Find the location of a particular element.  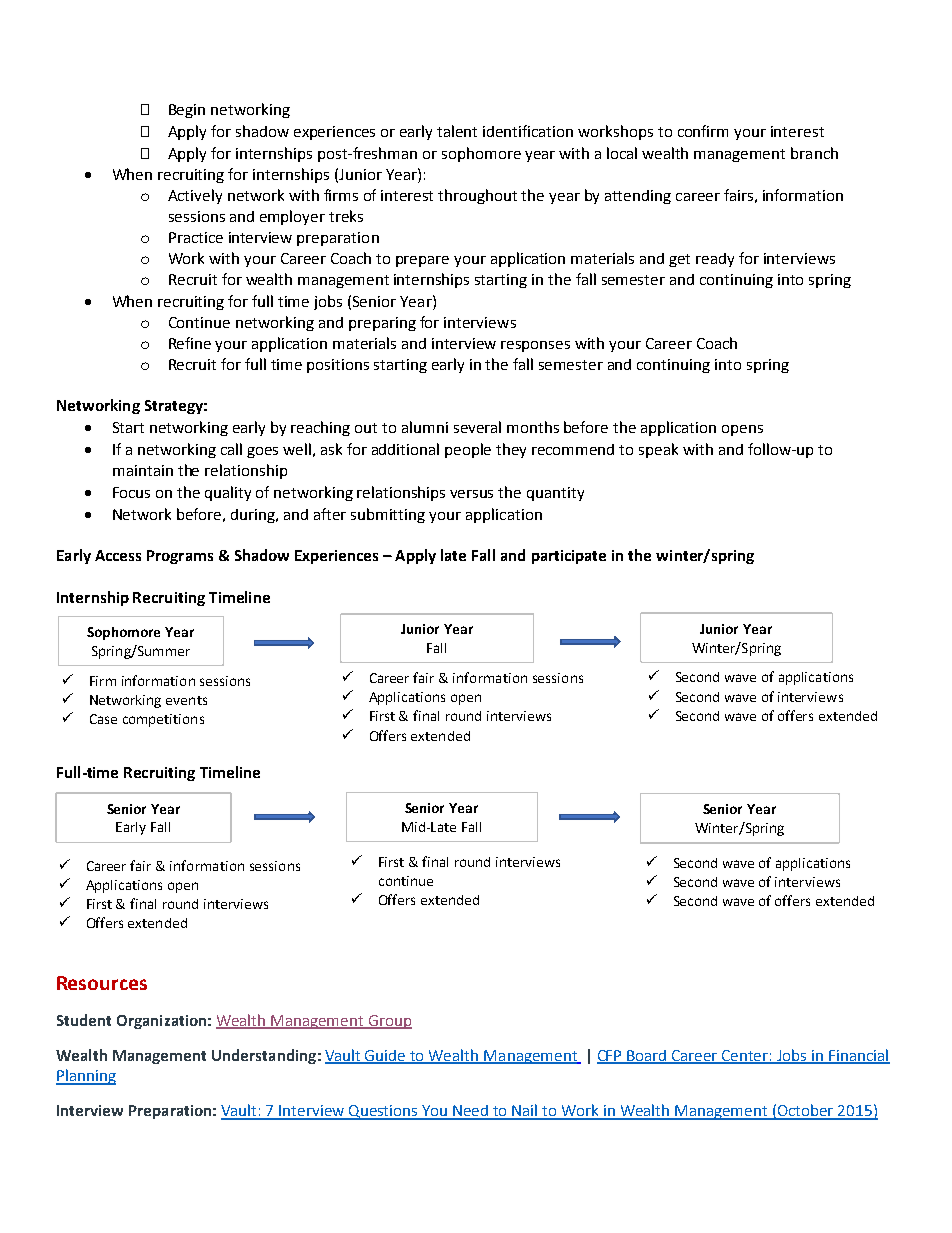

Refine is located at coordinates (190, 343).
